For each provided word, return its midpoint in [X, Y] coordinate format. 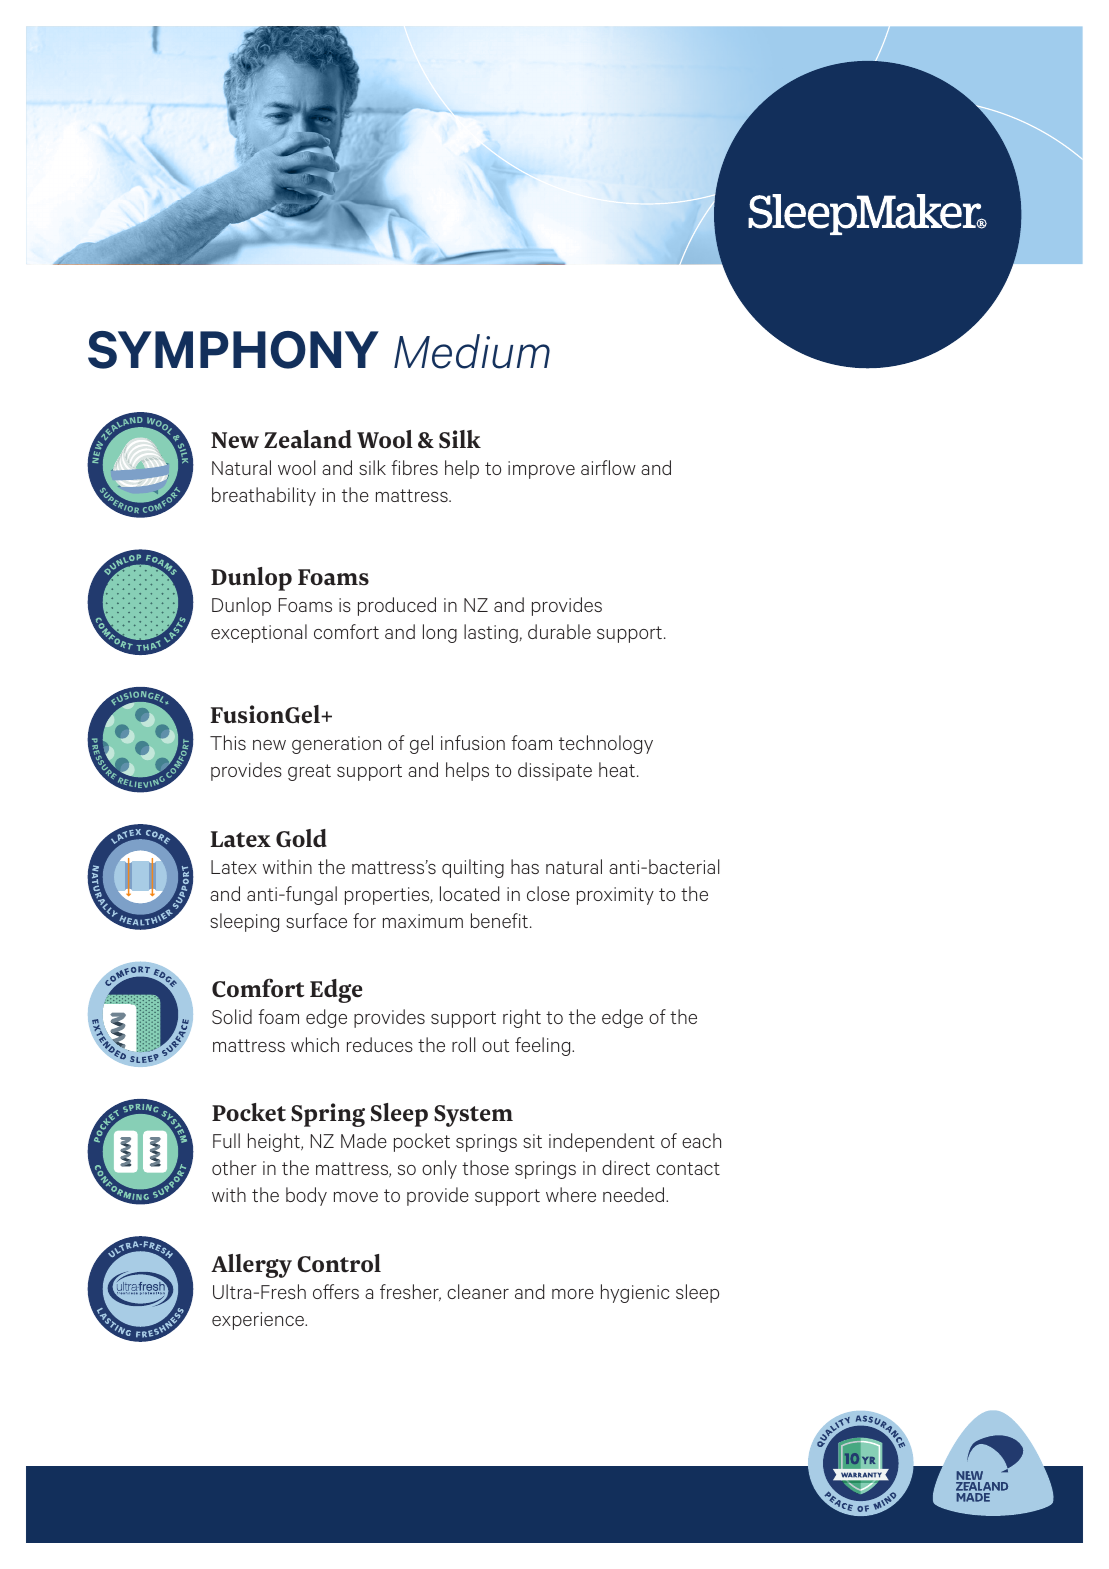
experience [259, 1321]
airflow [608, 467]
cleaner [478, 1291]
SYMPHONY [233, 350]
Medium [472, 351]
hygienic [635, 1293]
